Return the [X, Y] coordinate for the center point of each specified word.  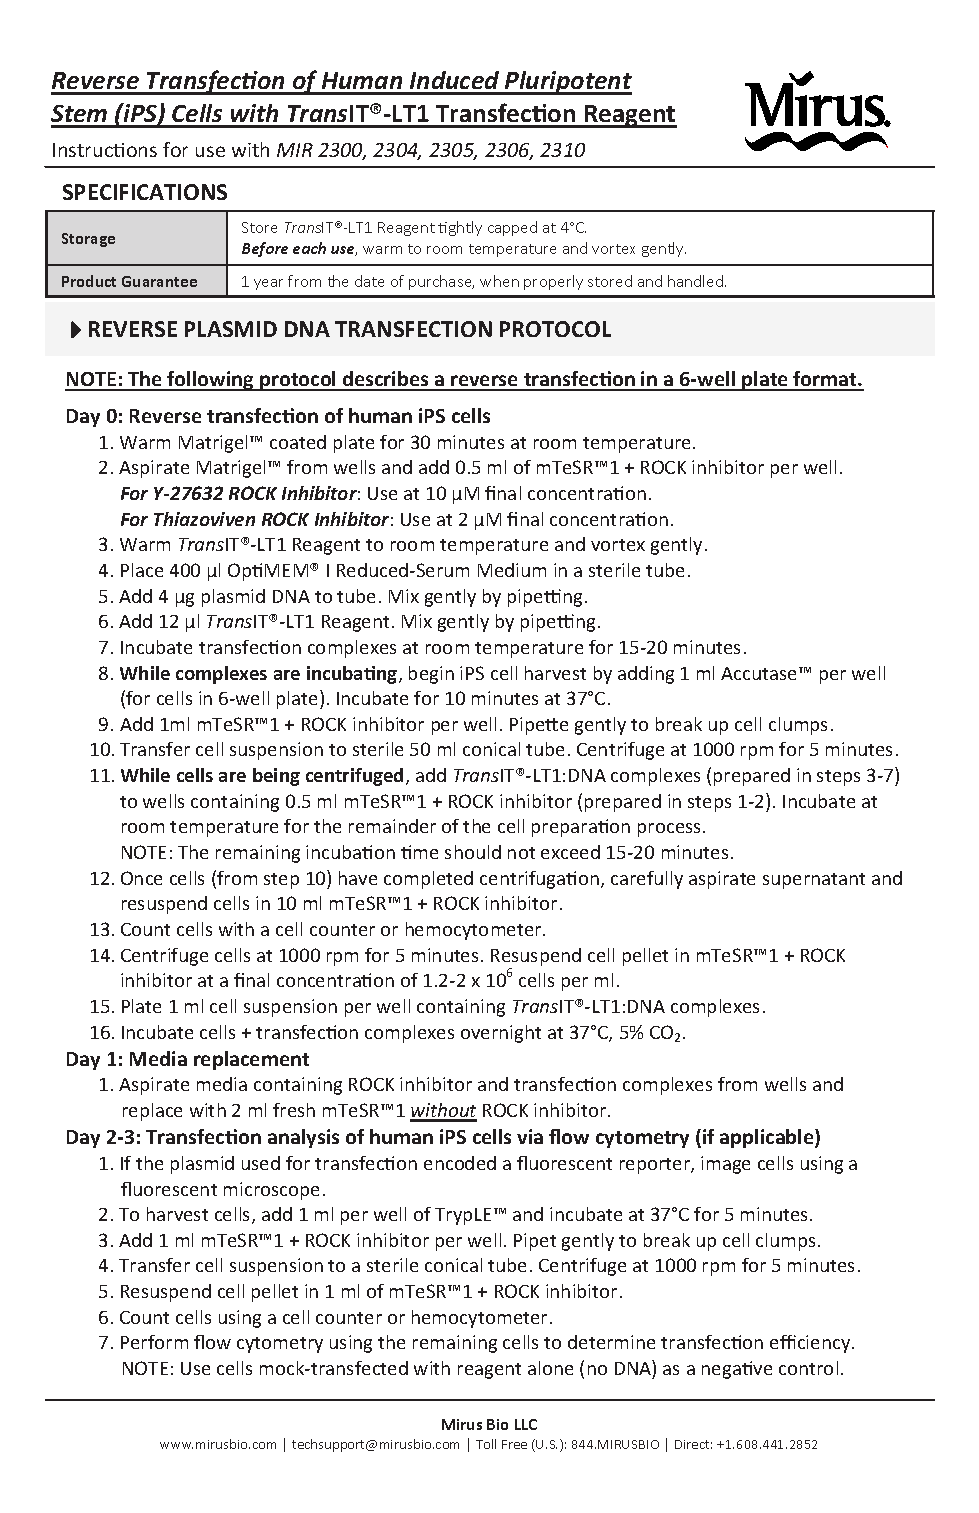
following [211, 381]
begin [431, 675]
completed [428, 880]
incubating [353, 675]
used [261, 1163]
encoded [460, 1163]
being [276, 777]
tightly [460, 228]
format [825, 380]
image [725, 1165]
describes [386, 380]
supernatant [814, 881]
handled [697, 281]
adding [646, 675]
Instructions [105, 150]
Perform [154, 1342]
